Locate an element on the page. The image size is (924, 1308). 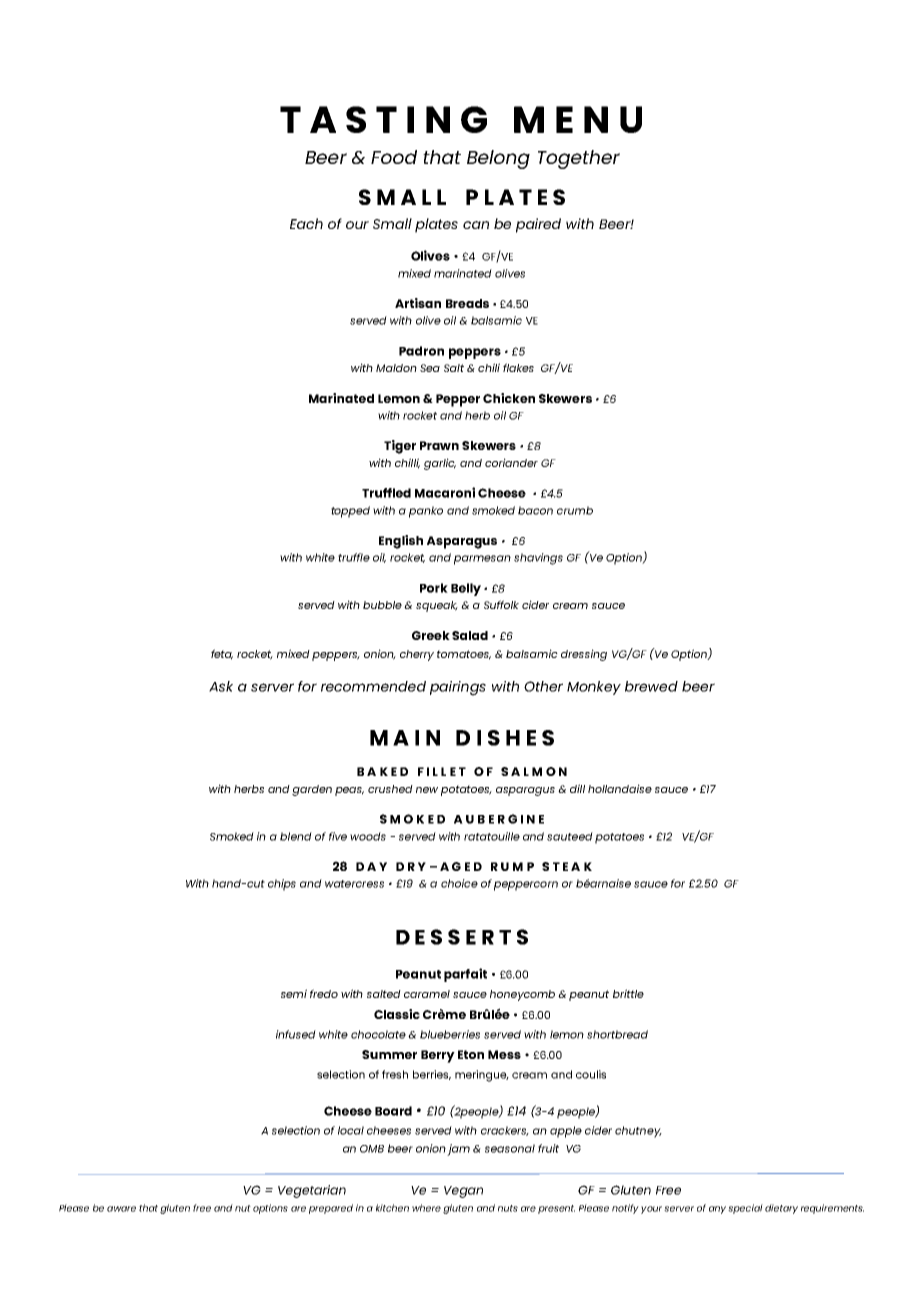
Ask is located at coordinates (221, 686).
